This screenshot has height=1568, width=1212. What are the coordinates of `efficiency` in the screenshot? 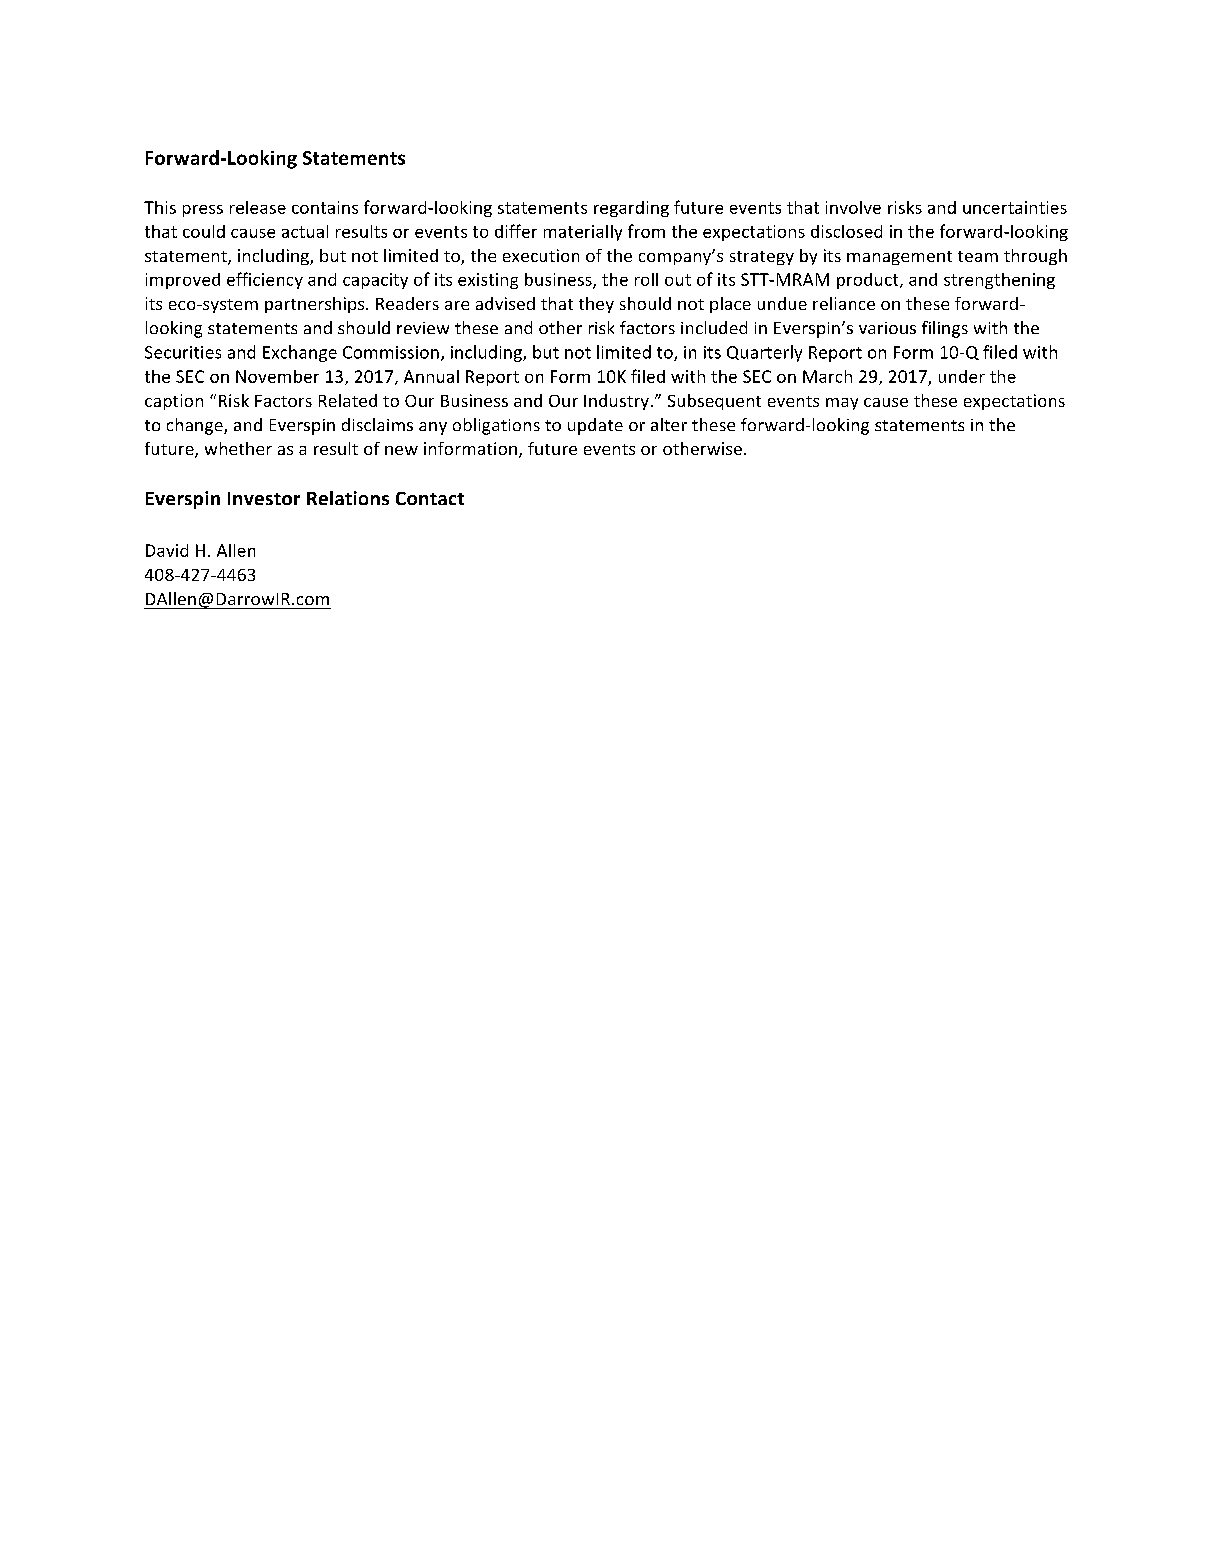 It's located at (265, 280).
